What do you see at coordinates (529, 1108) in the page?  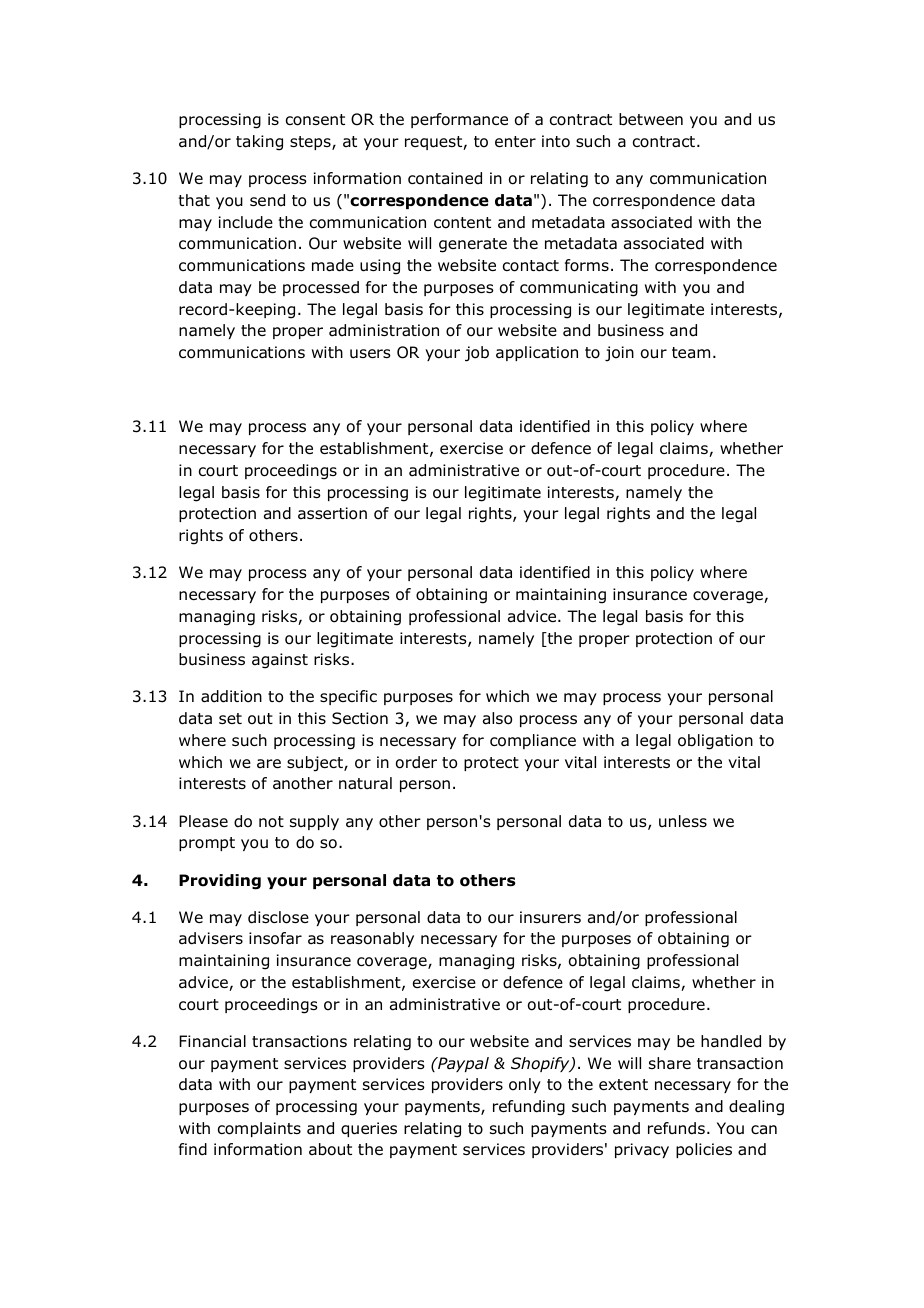 I see `refunding` at bounding box center [529, 1108].
